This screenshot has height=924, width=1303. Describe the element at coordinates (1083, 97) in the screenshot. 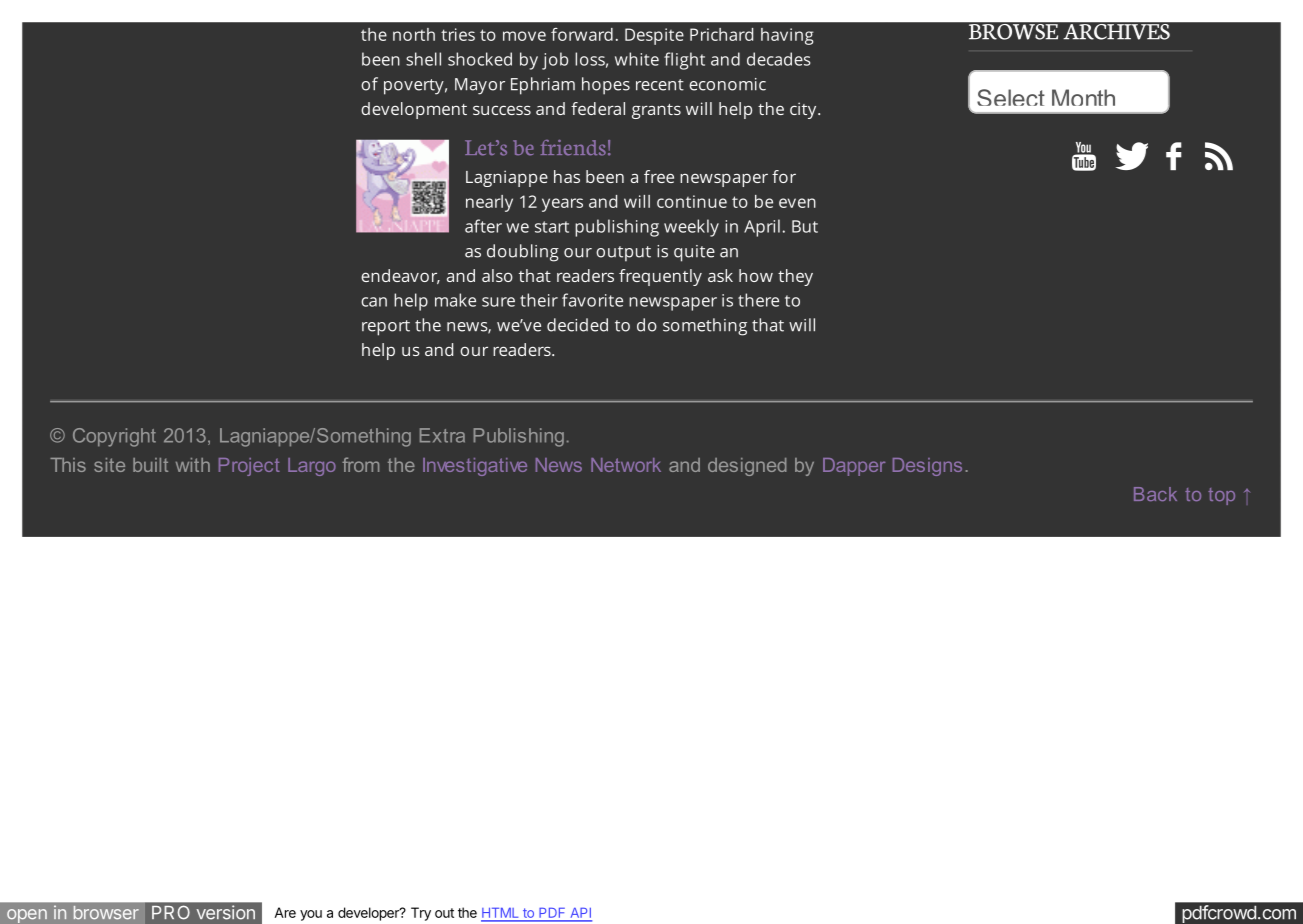

I see `Month` at that location.
